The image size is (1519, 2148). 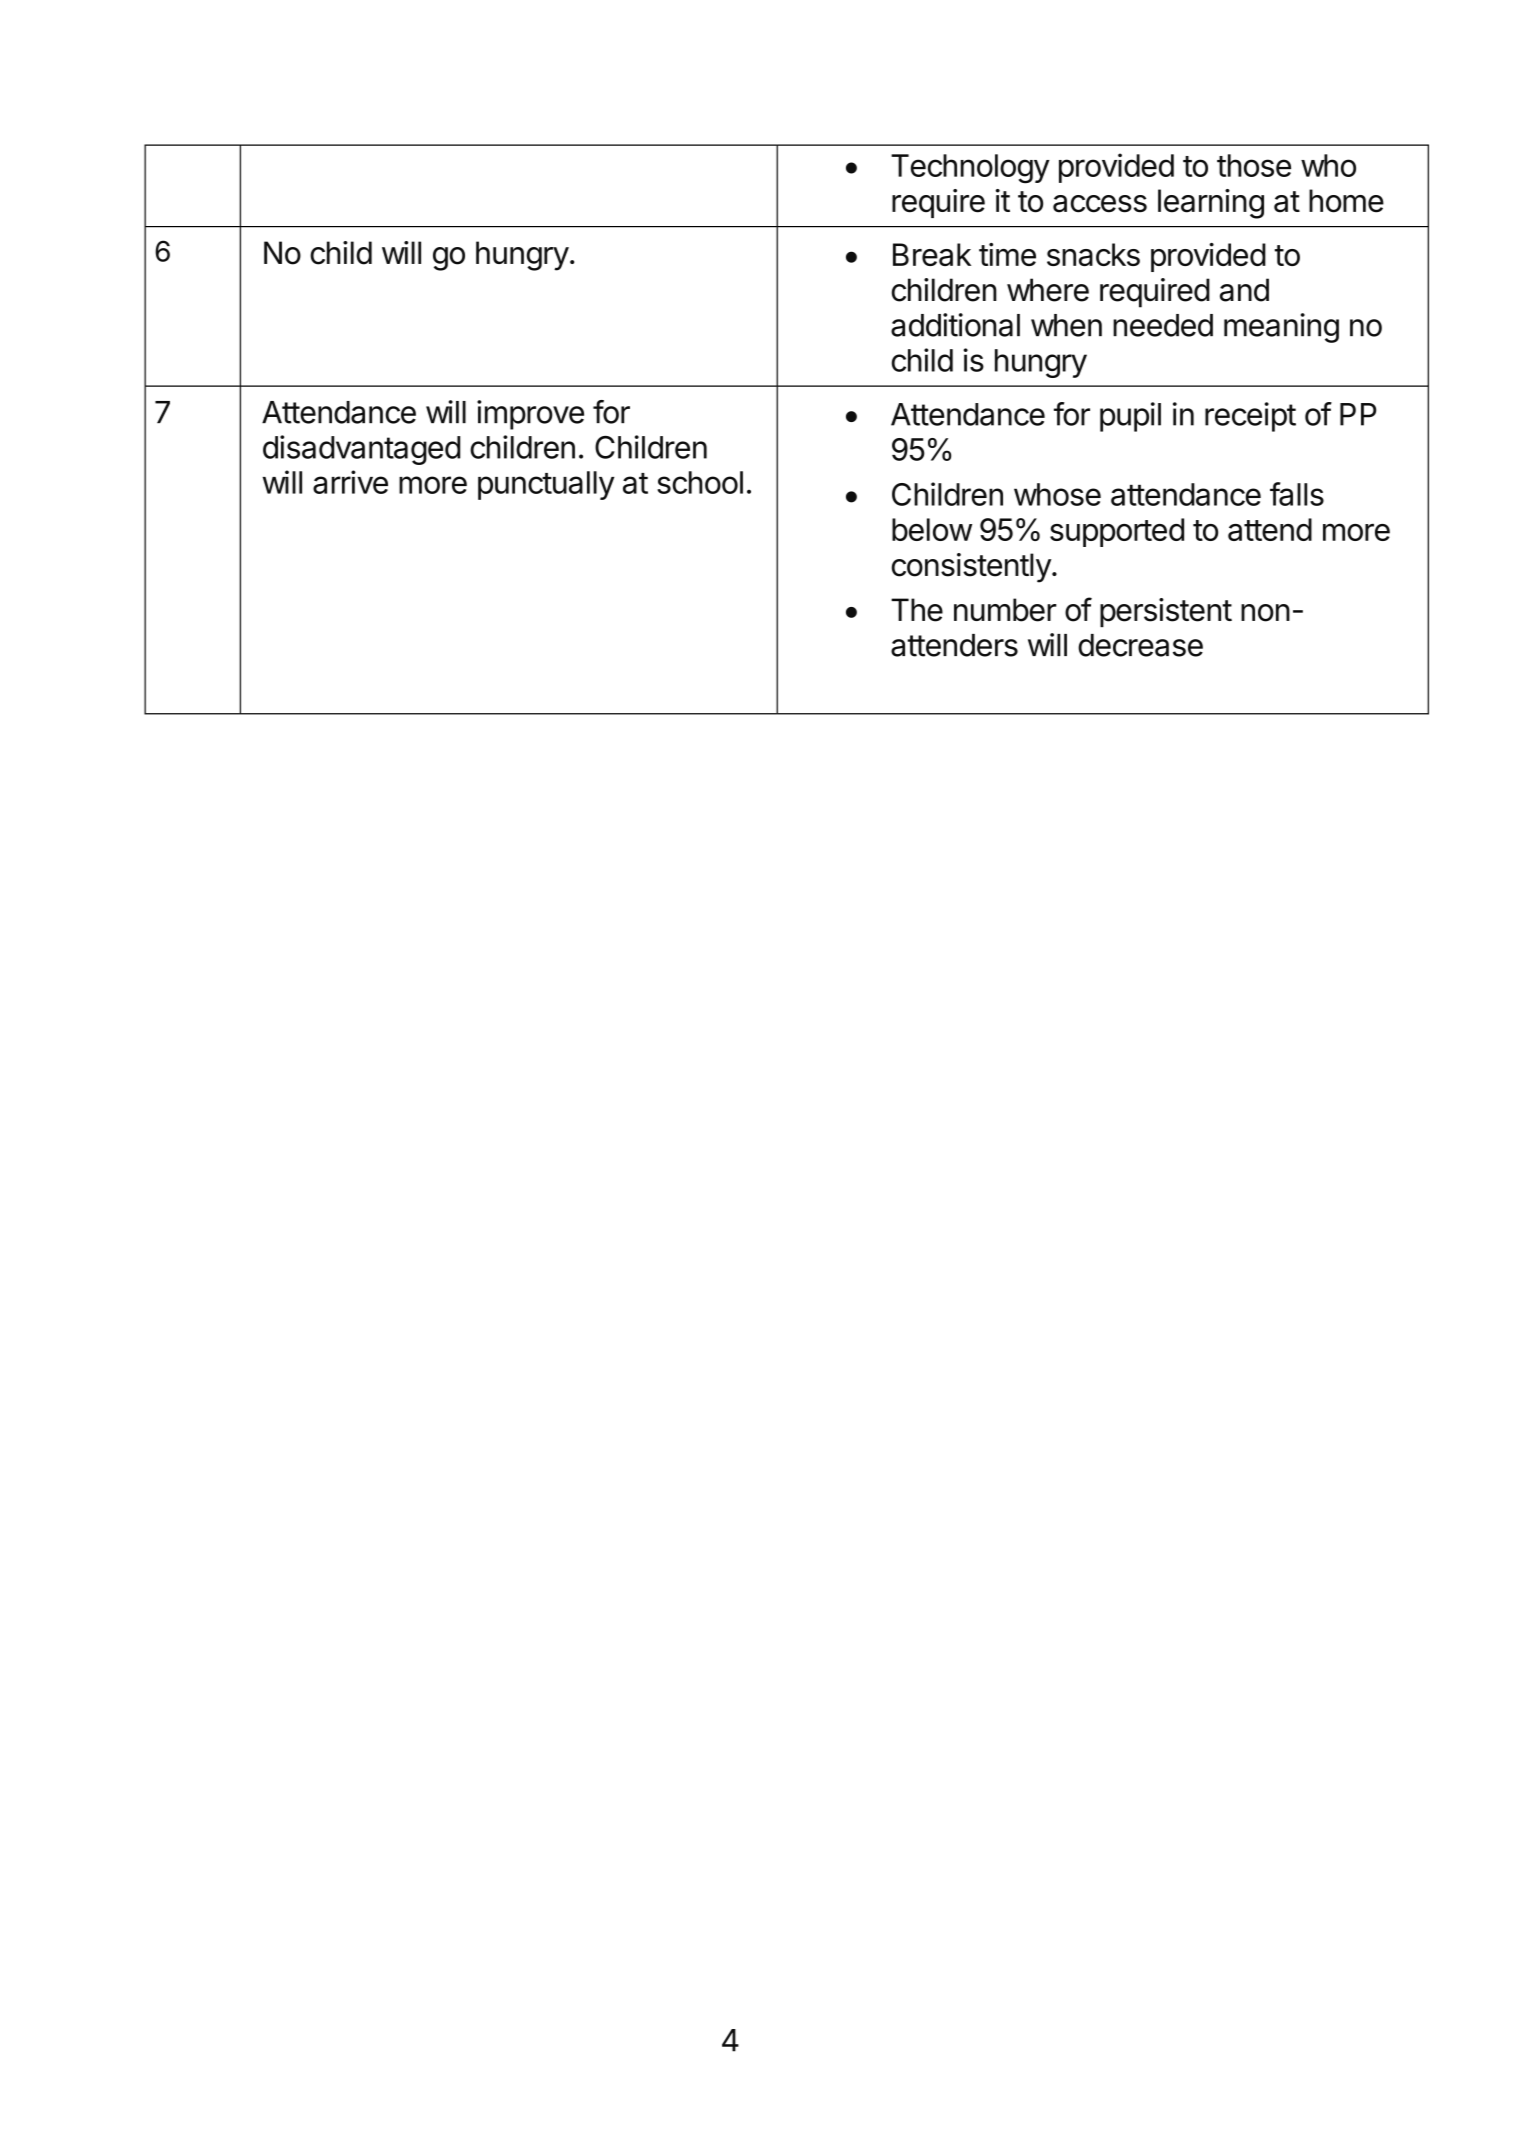 What do you see at coordinates (1117, 532) in the screenshot?
I see `supported` at bounding box center [1117, 532].
